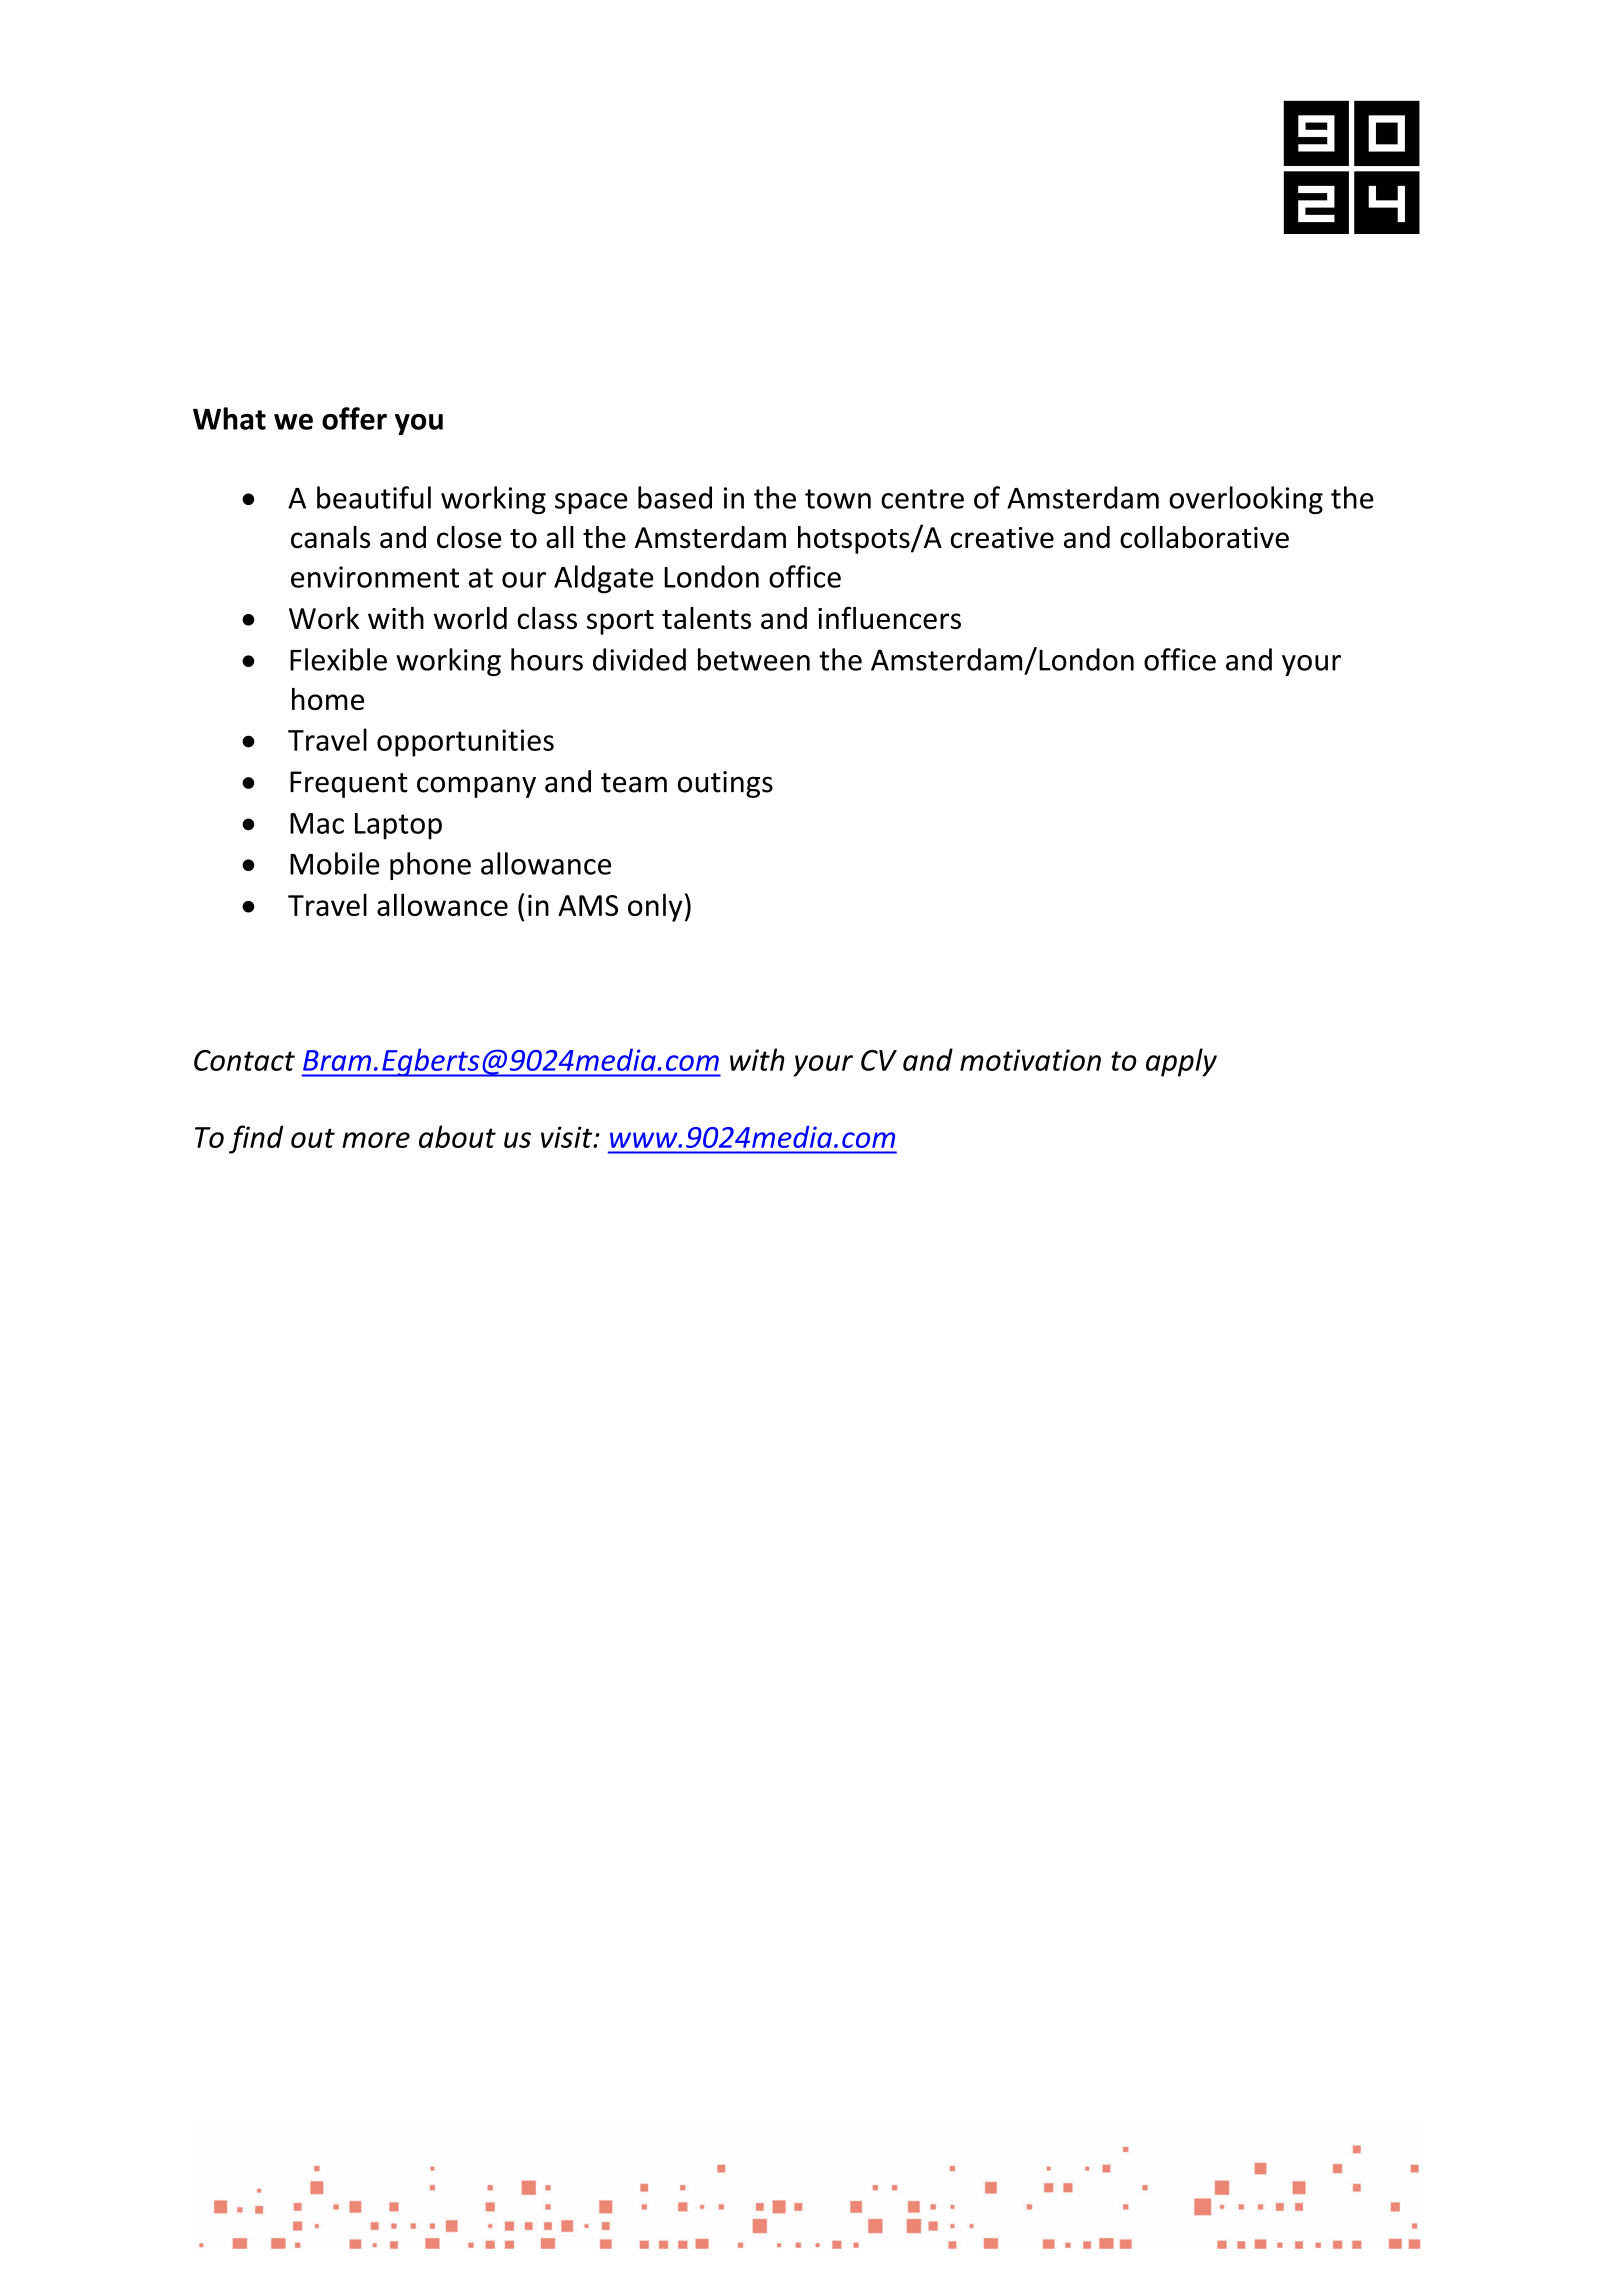 The width and height of the screenshot is (1607, 2272). Describe the element at coordinates (376, 1140) in the screenshot. I see `more` at that location.
